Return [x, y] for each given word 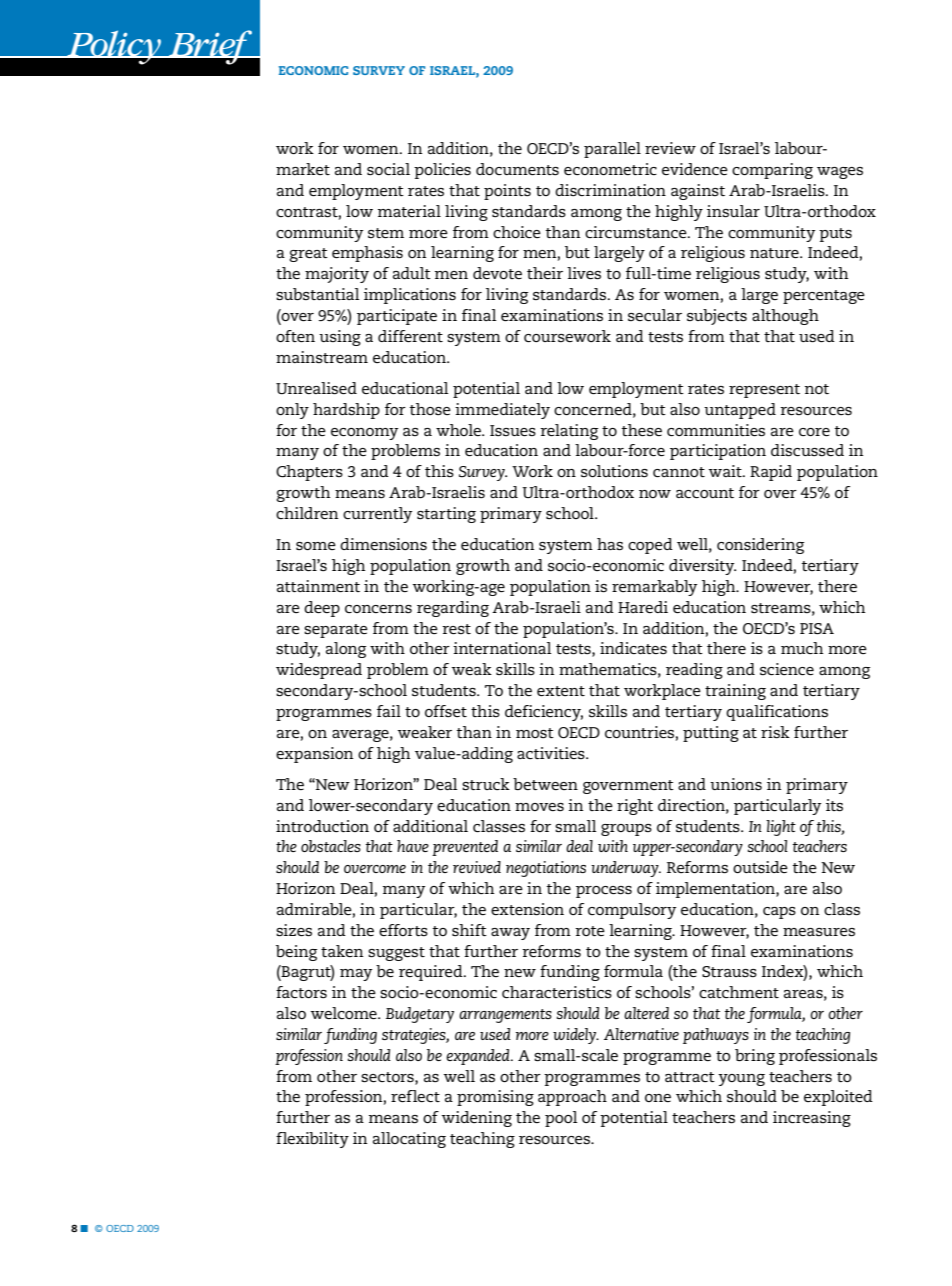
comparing [772, 171]
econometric [610, 169]
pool [561, 1119]
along [346, 650]
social [388, 169]
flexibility [312, 1140]
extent [561, 691]
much [802, 648]
